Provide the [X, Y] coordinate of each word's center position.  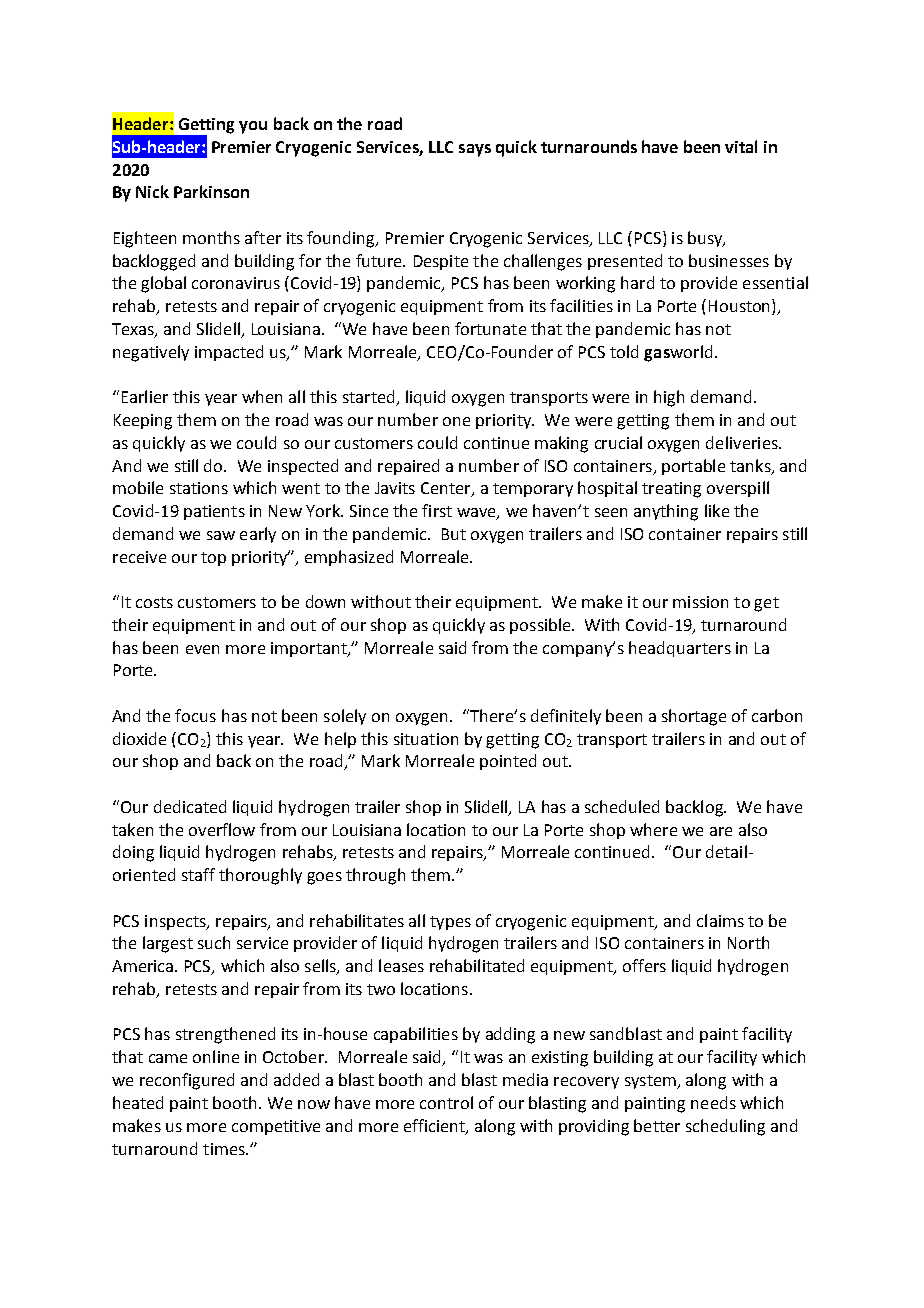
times [225, 1149]
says [475, 150]
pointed [508, 762]
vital [741, 146]
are [721, 831]
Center [447, 489]
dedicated [190, 806]
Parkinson [211, 191]
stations [199, 488]
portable [693, 467]
